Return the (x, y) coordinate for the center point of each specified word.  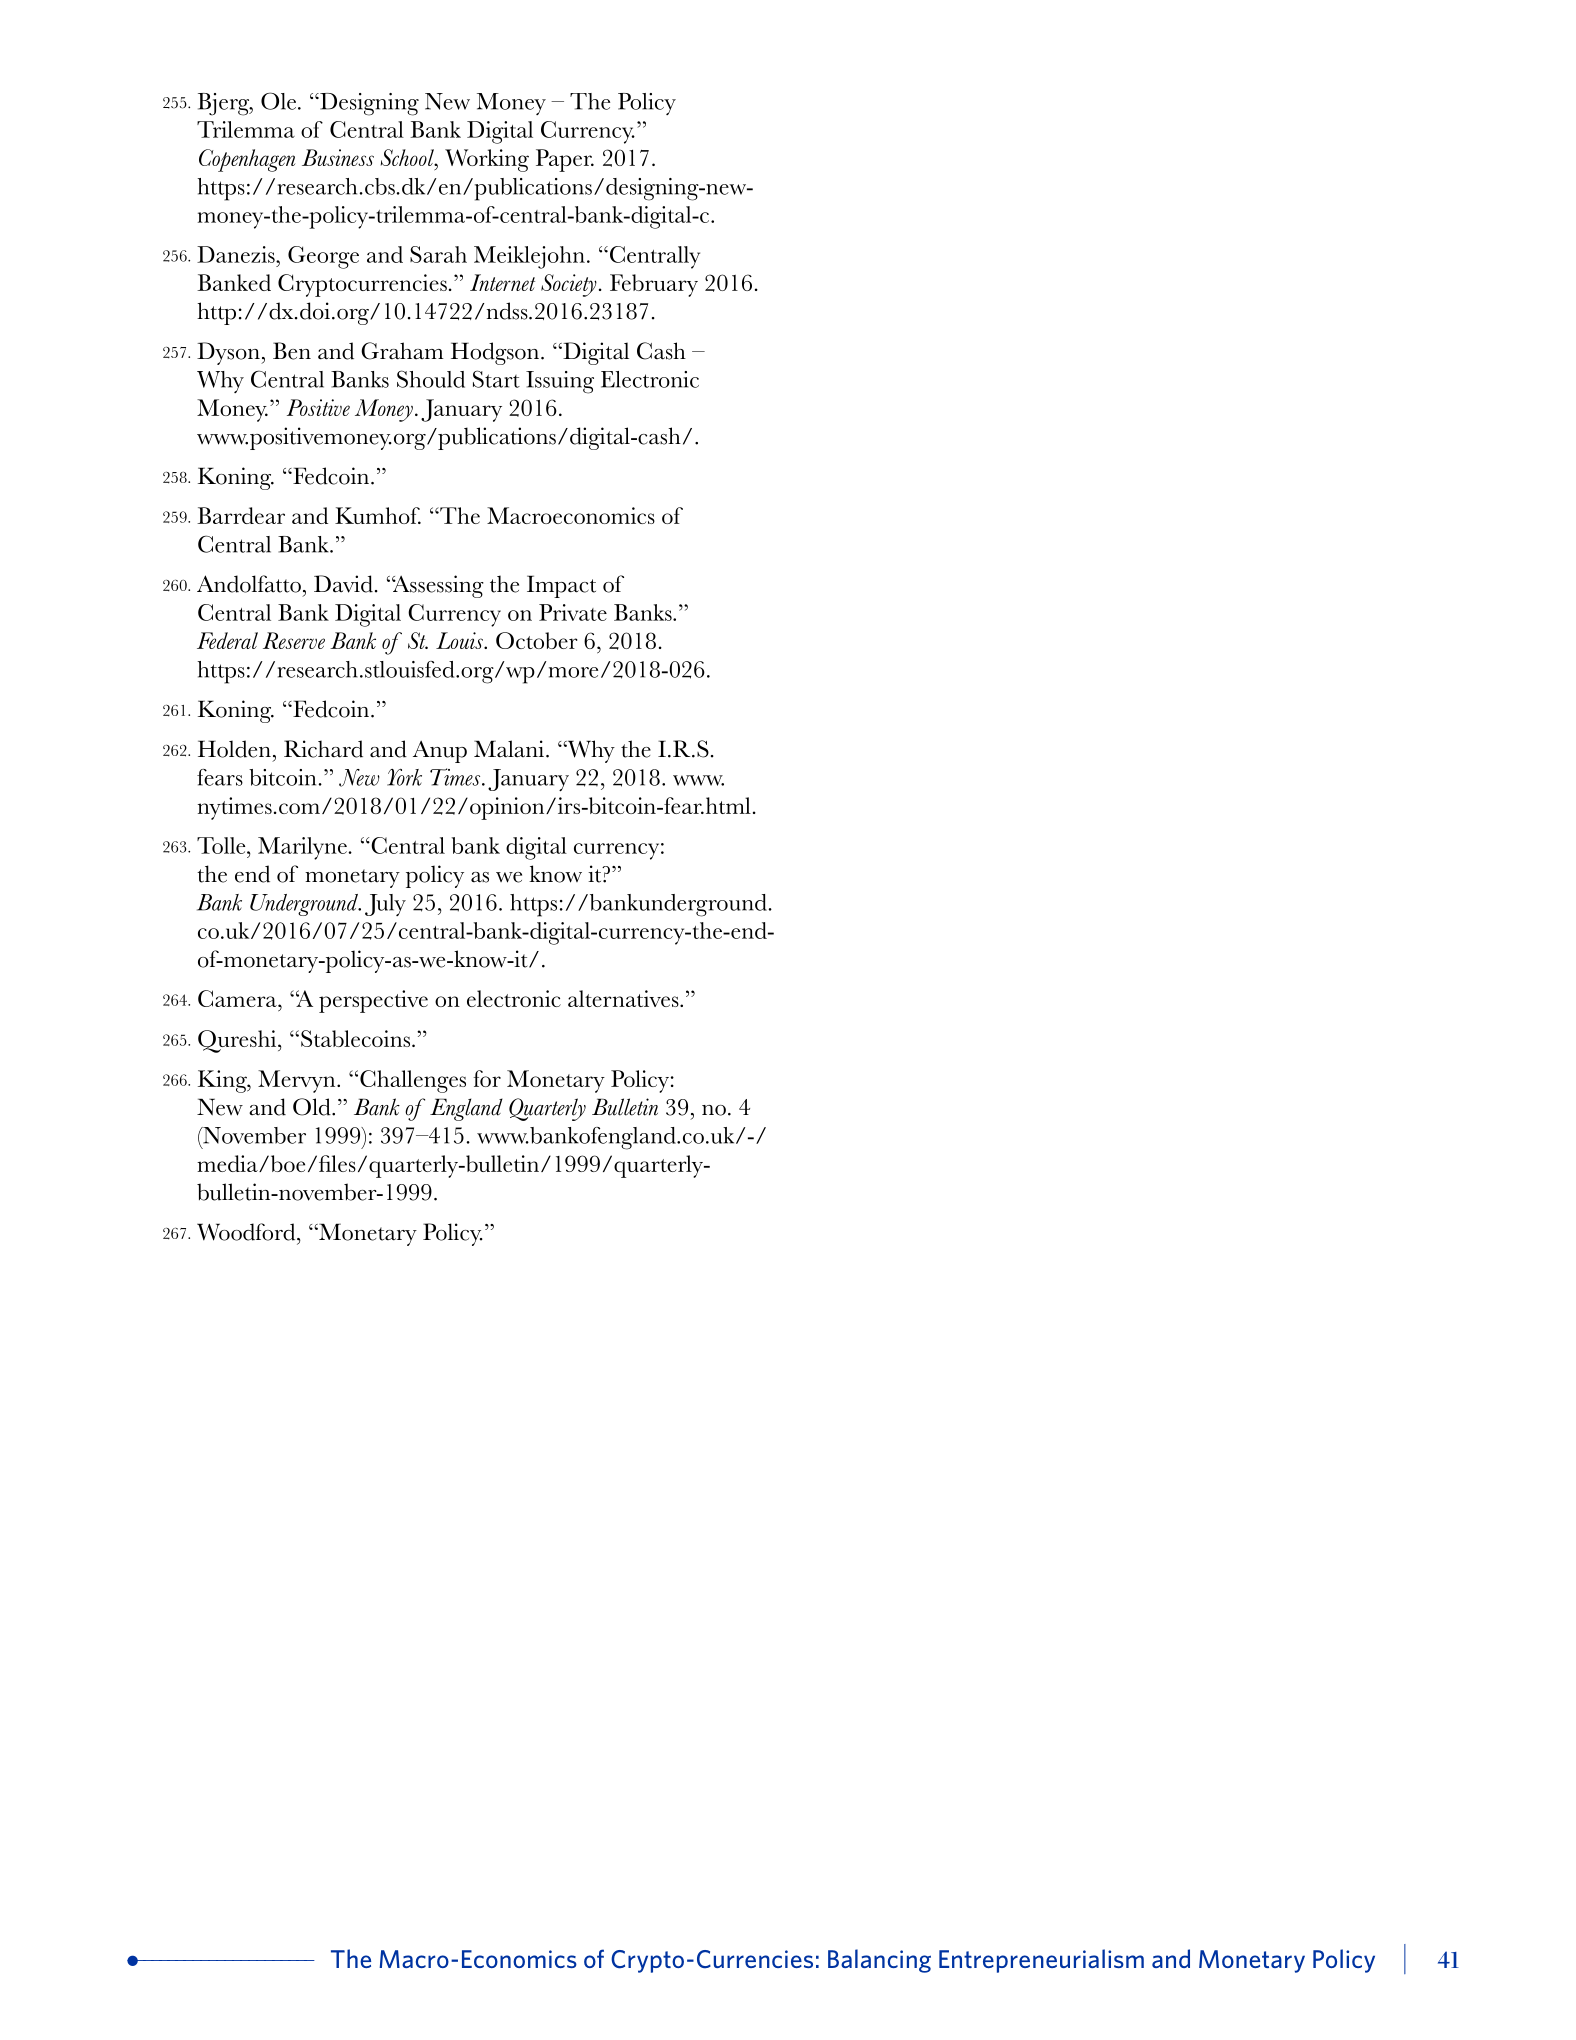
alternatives (624, 998)
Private (573, 612)
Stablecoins (357, 1038)
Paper (565, 160)
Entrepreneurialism (1041, 1961)
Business (338, 157)
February (654, 285)
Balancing (879, 1961)
